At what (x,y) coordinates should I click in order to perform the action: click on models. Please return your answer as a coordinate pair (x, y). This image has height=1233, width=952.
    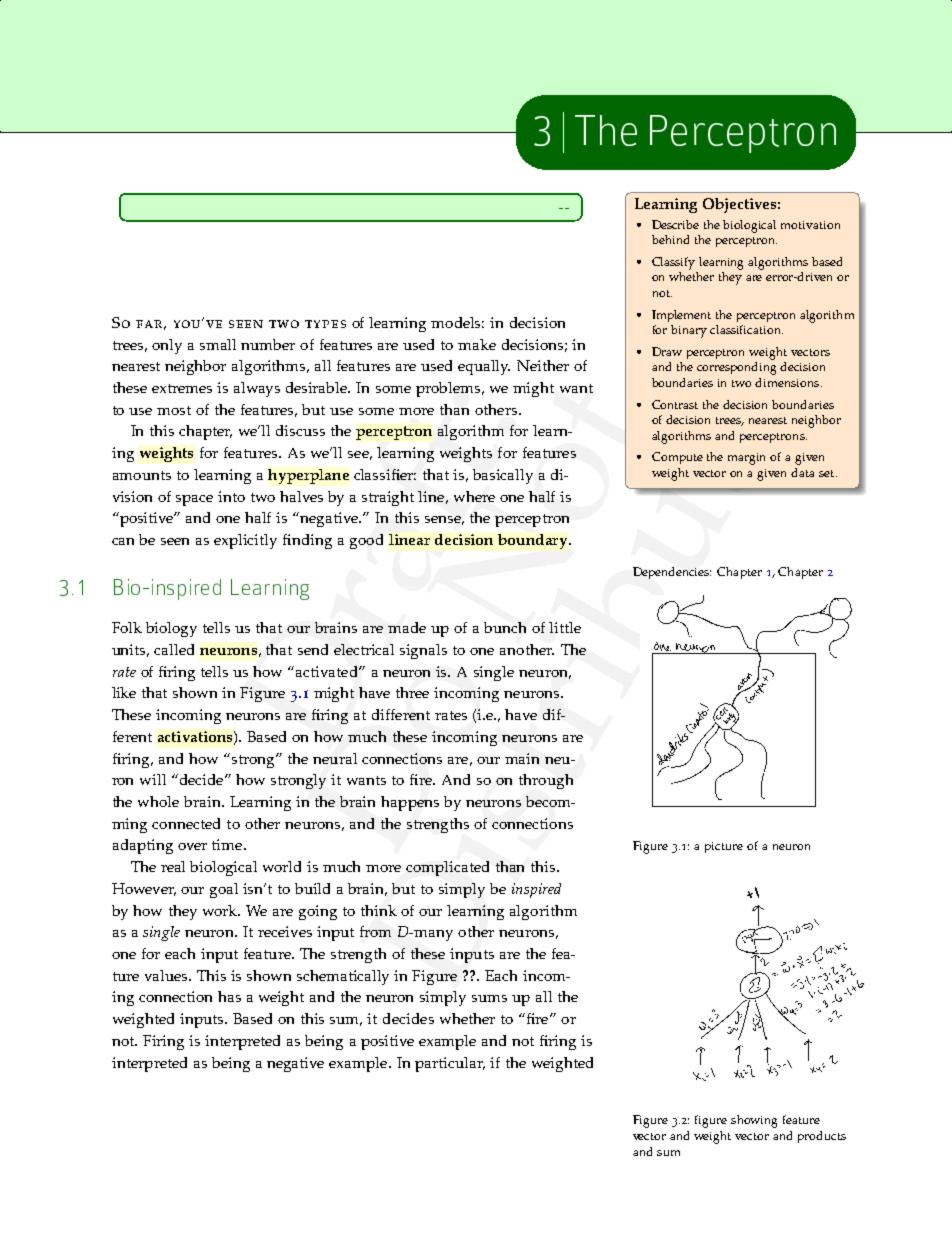
    Looking at the image, I should click on (457, 322).
